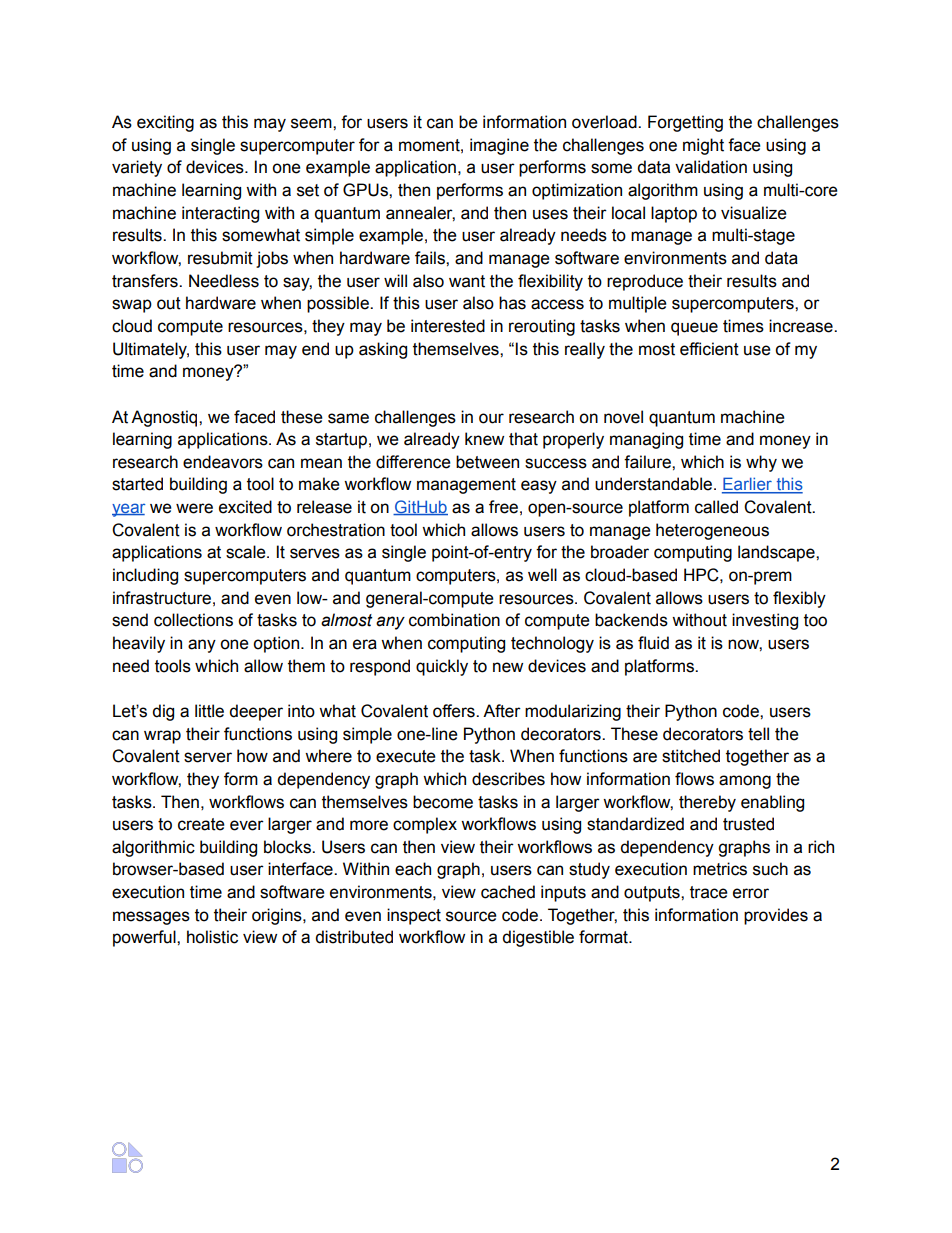 Image resolution: width=952 pixels, height=1233 pixels. I want to click on holistic, so click(212, 937).
